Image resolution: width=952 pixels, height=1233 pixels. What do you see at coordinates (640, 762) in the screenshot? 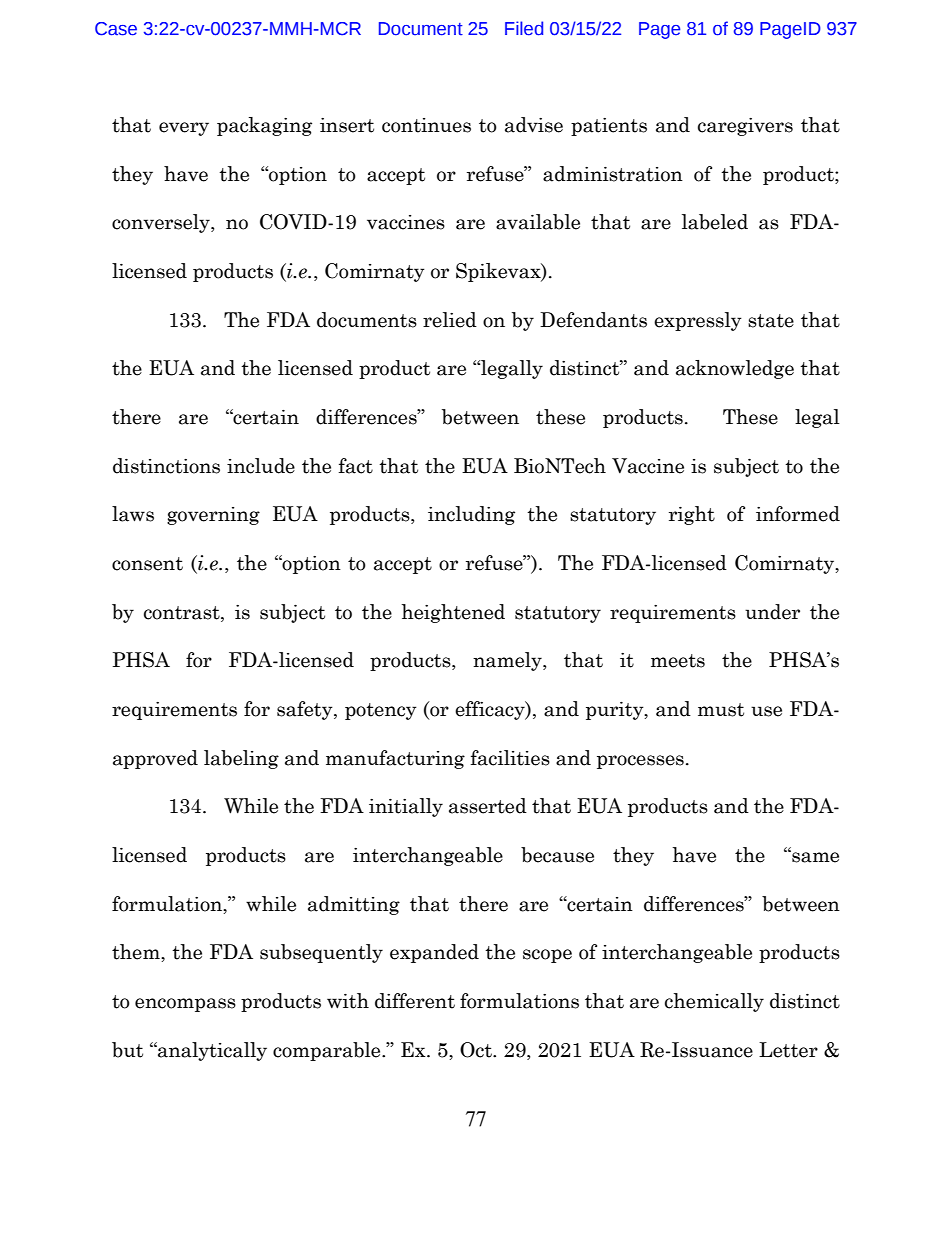
I see `processes` at bounding box center [640, 762].
